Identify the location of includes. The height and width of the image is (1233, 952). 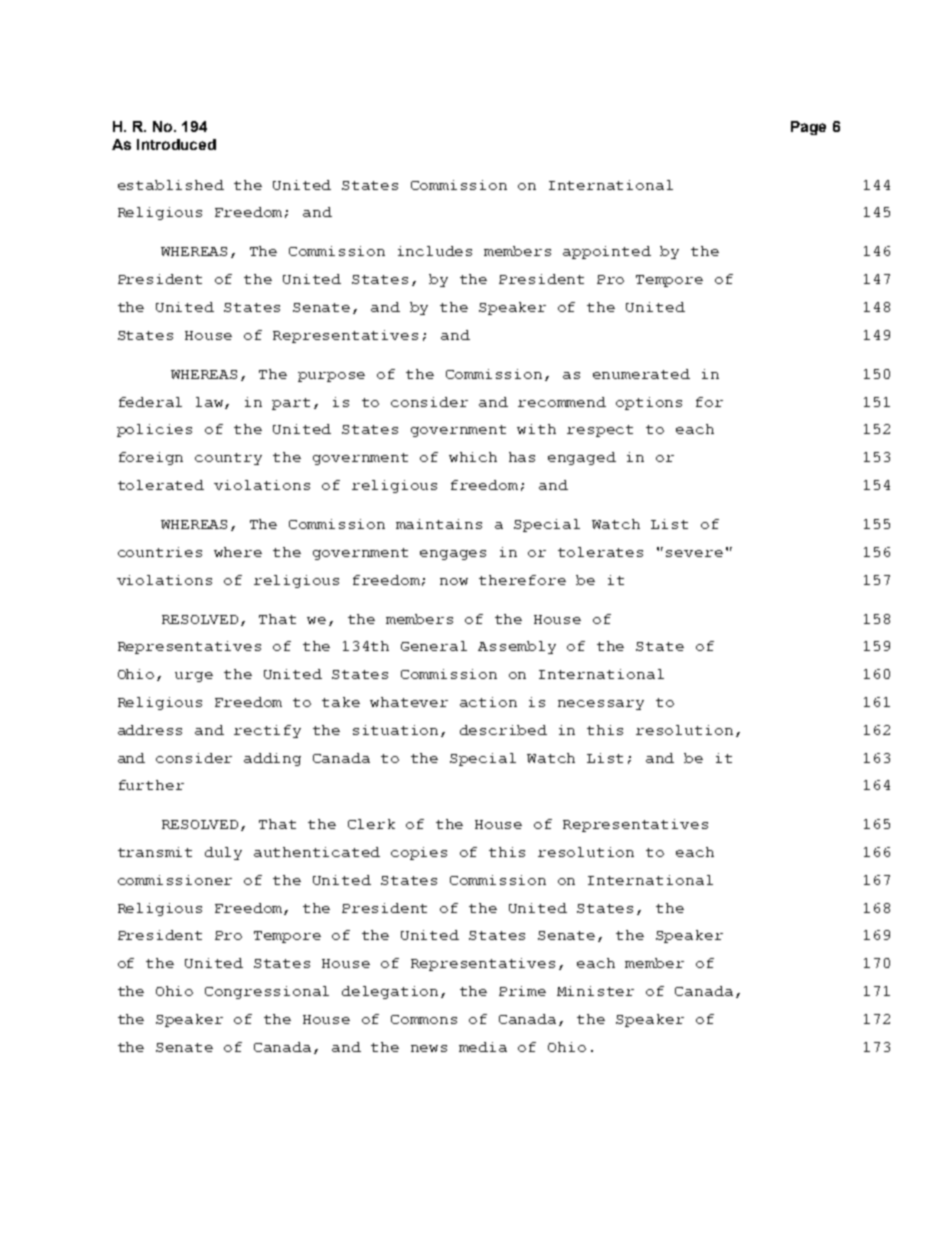
(435, 251).
